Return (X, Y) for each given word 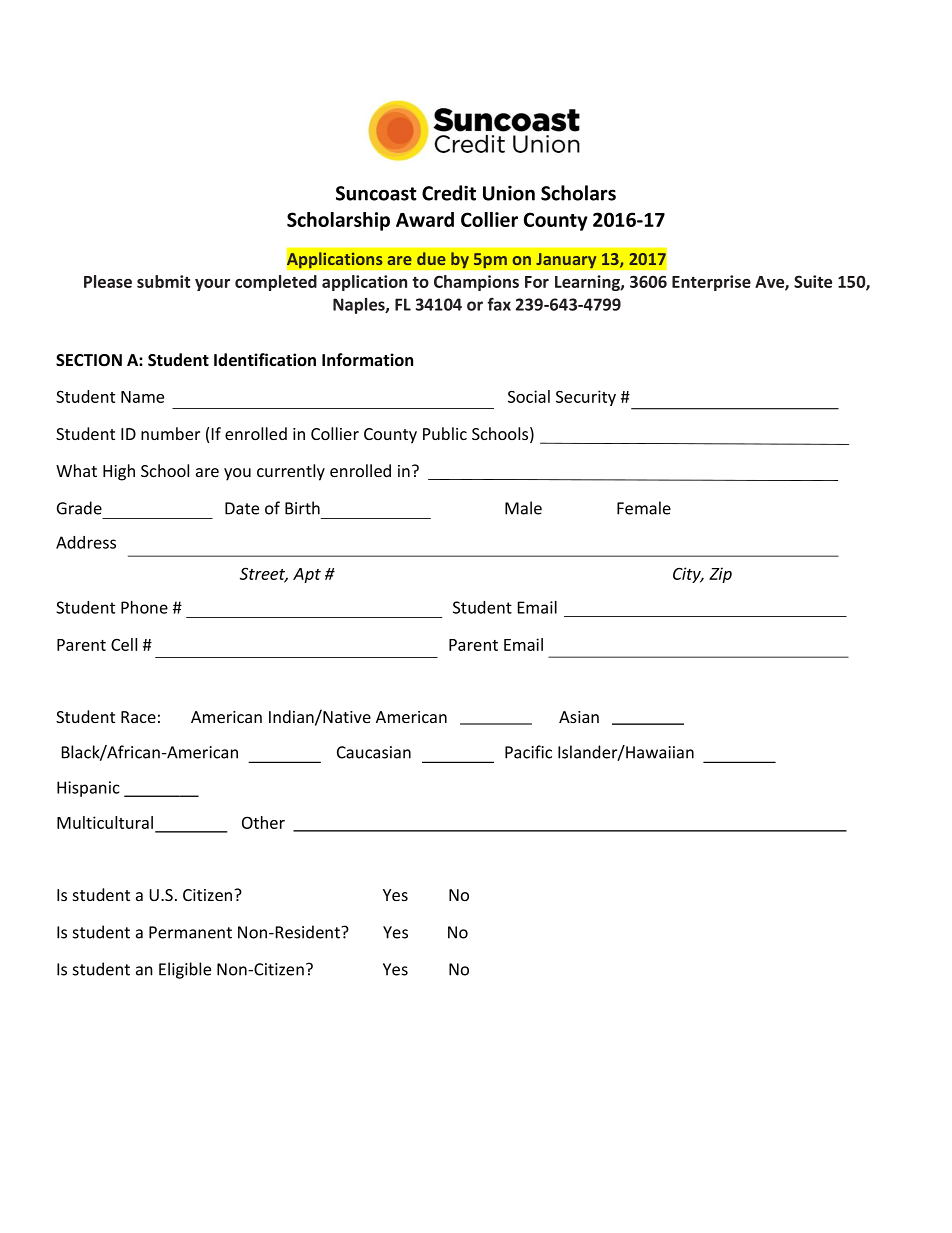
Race (138, 717)
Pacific (528, 752)
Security (586, 398)
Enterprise (711, 283)
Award (425, 219)
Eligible (185, 970)
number (170, 433)
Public (445, 433)
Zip (720, 575)
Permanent (190, 932)
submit (163, 281)
